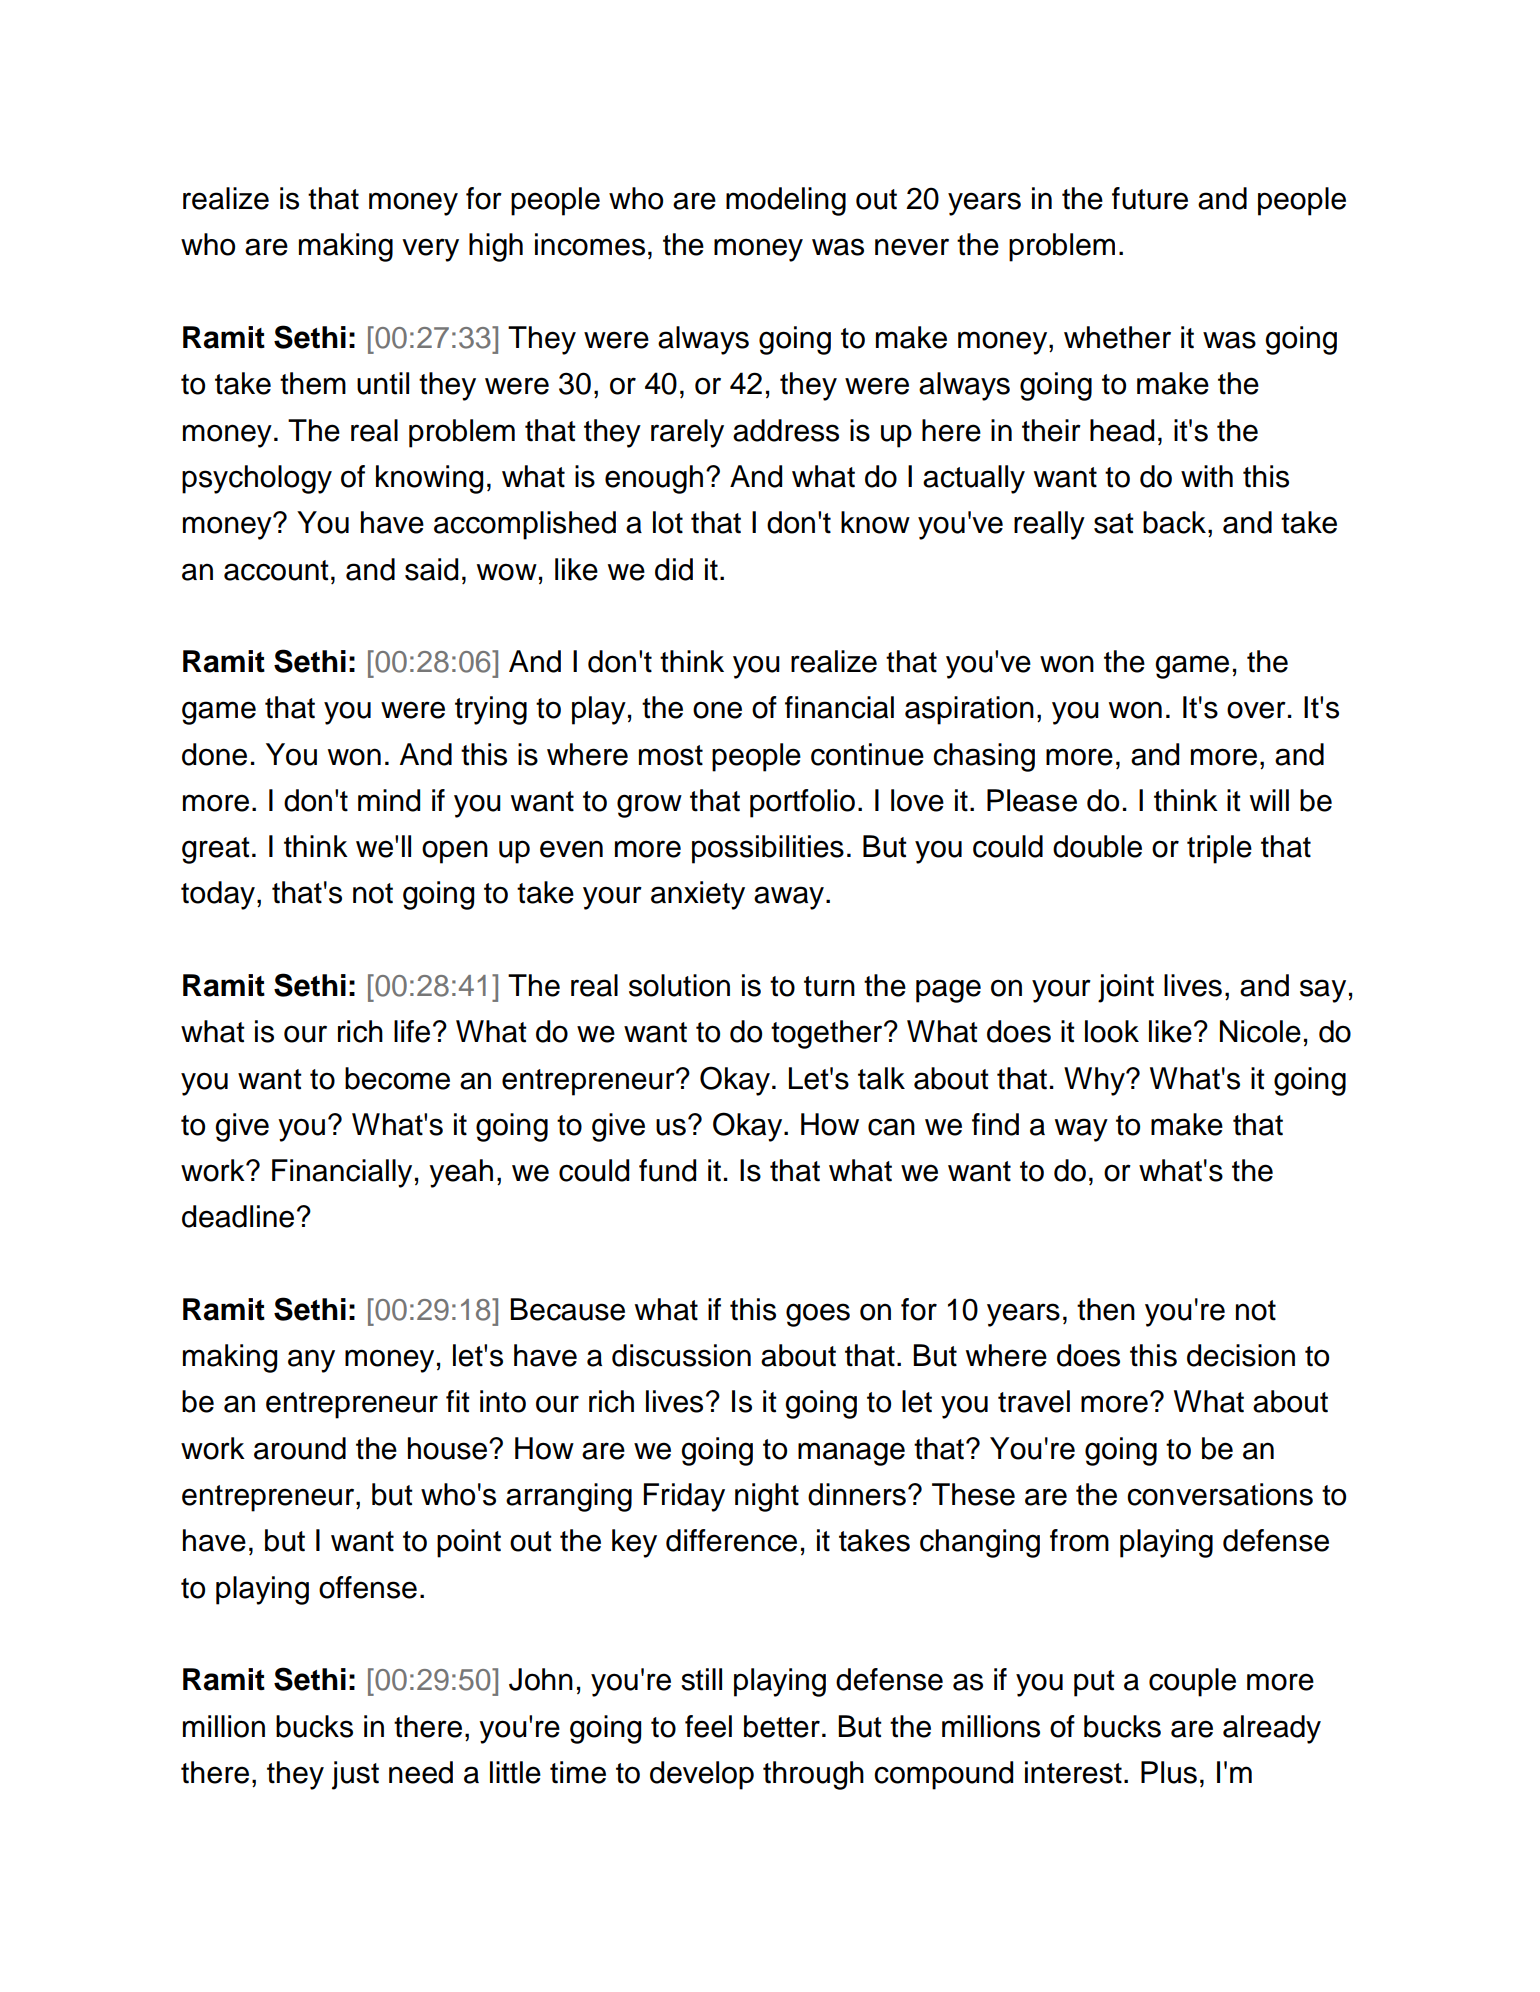 The width and height of the image is (1540, 1992). I want to click on portfolio, so click(802, 803).
